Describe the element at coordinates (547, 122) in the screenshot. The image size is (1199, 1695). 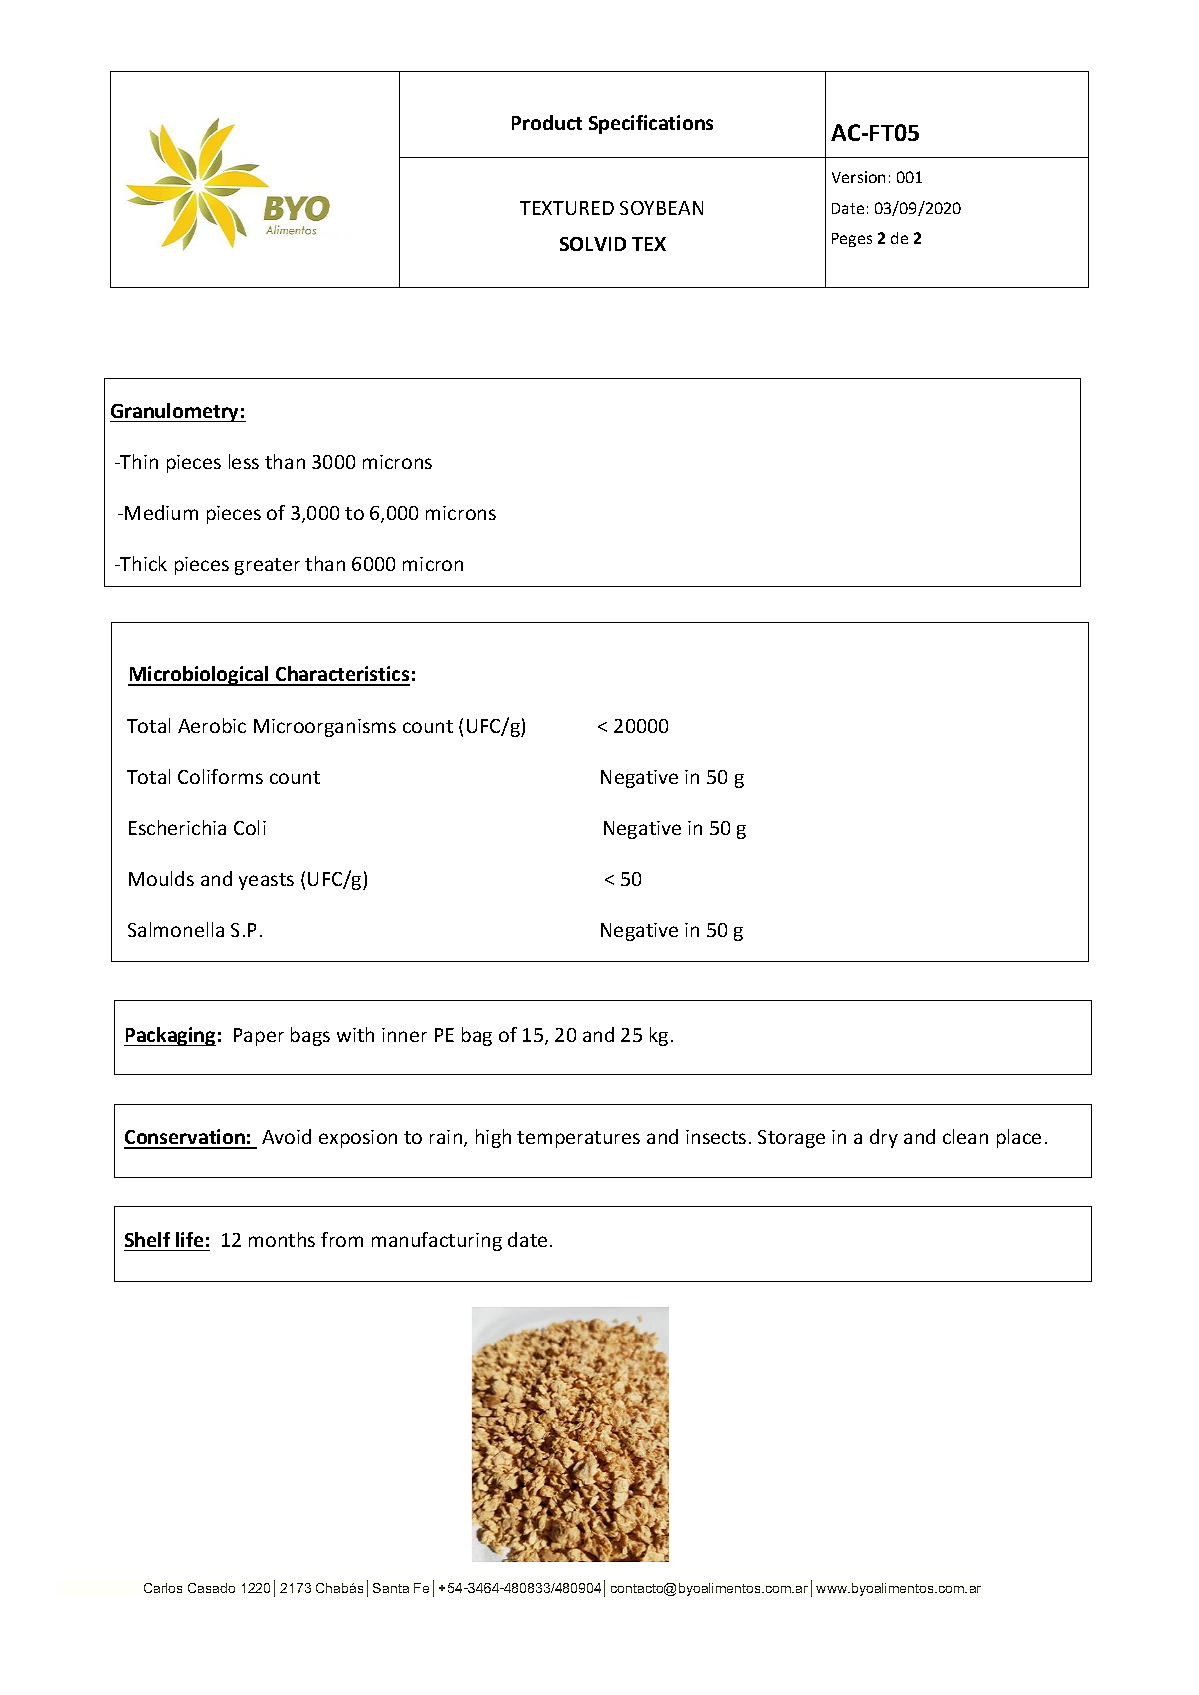
I see `Product` at that location.
